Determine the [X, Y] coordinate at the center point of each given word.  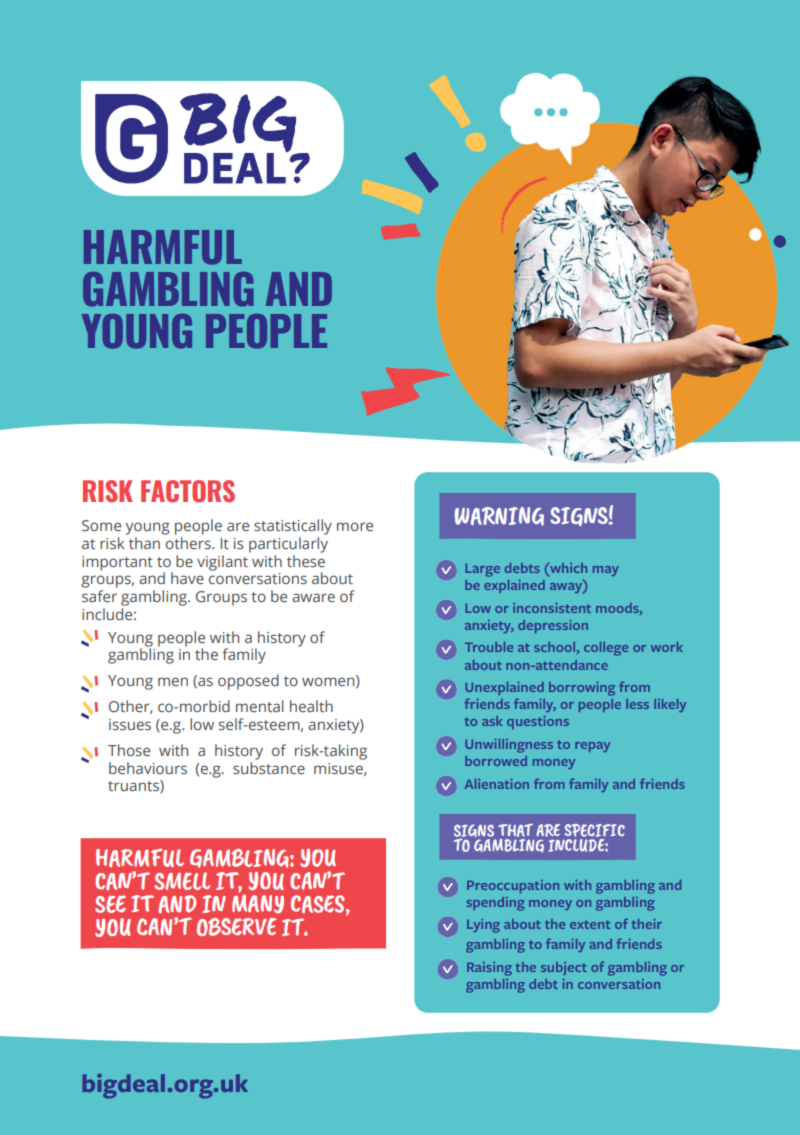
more [355, 526]
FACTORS [188, 491]
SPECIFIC [594, 830]
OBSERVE [236, 927]
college [606, 649]
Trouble [489, 647]
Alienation [497, 784]
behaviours [148, 768]
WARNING [499, 516]
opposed [248, 682]
